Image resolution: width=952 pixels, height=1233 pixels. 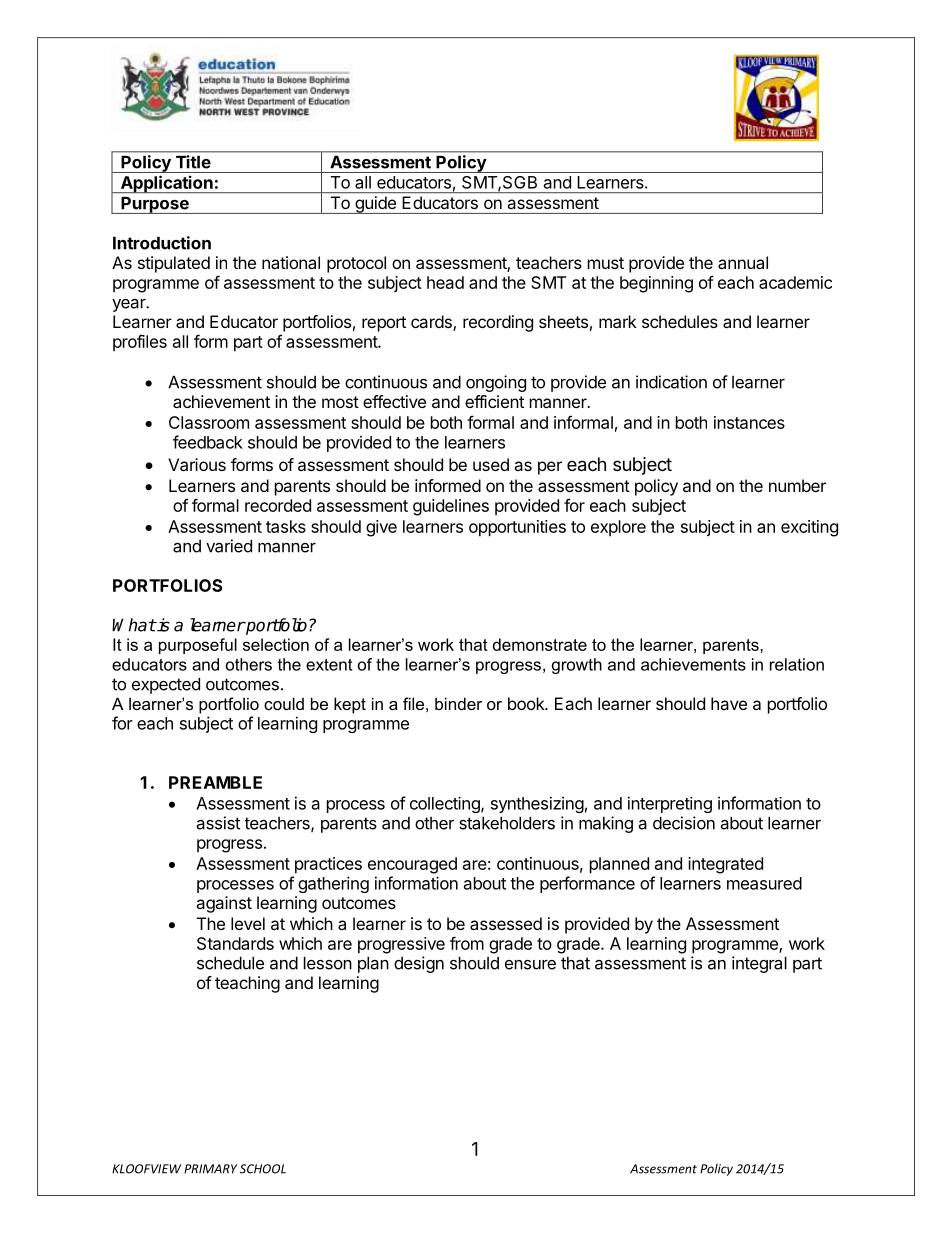 I want to click on national, so click(x=291, y=262).
